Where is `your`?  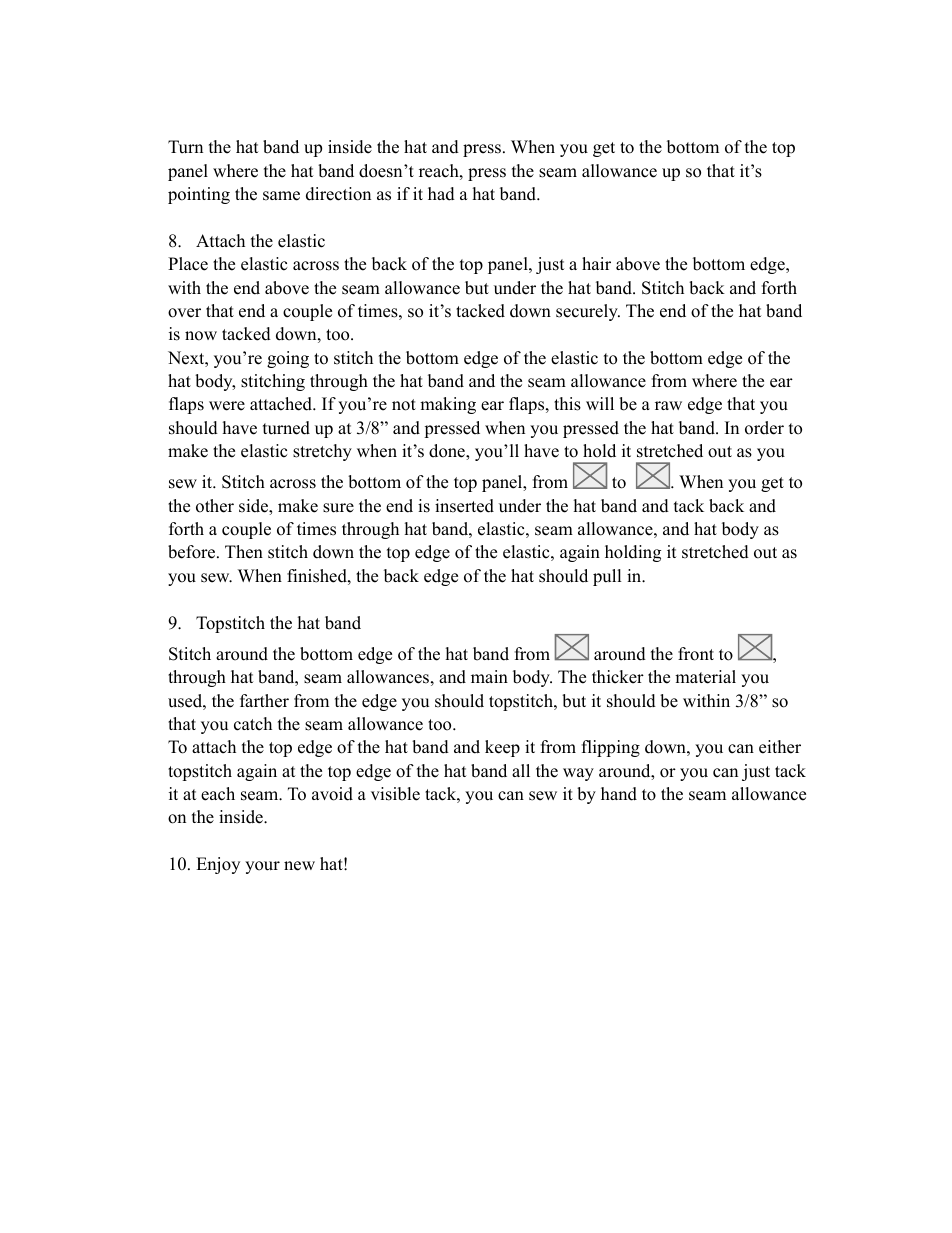 your is located at coordinates (262, 867).
